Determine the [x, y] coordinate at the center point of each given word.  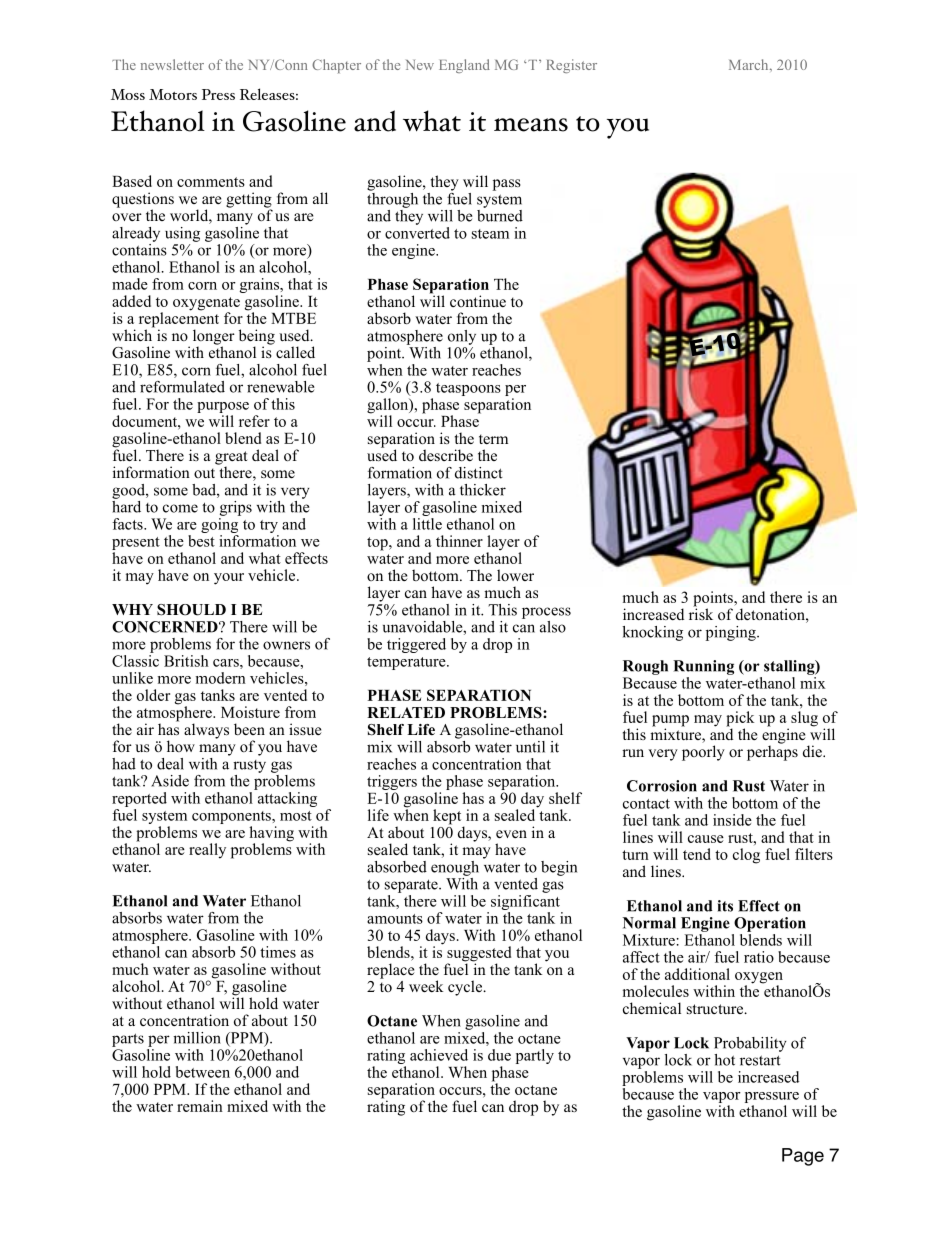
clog [746, 856]
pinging [732, 633]
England [464, 66]
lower [515, 575]
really [207, 851]
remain [200, 1106]
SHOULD [191, 610]
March [750, 64]
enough [455, 868]
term [493, 439]
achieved [439, 1055]
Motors [173, 94]
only [462, 337]
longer [214, 338]
